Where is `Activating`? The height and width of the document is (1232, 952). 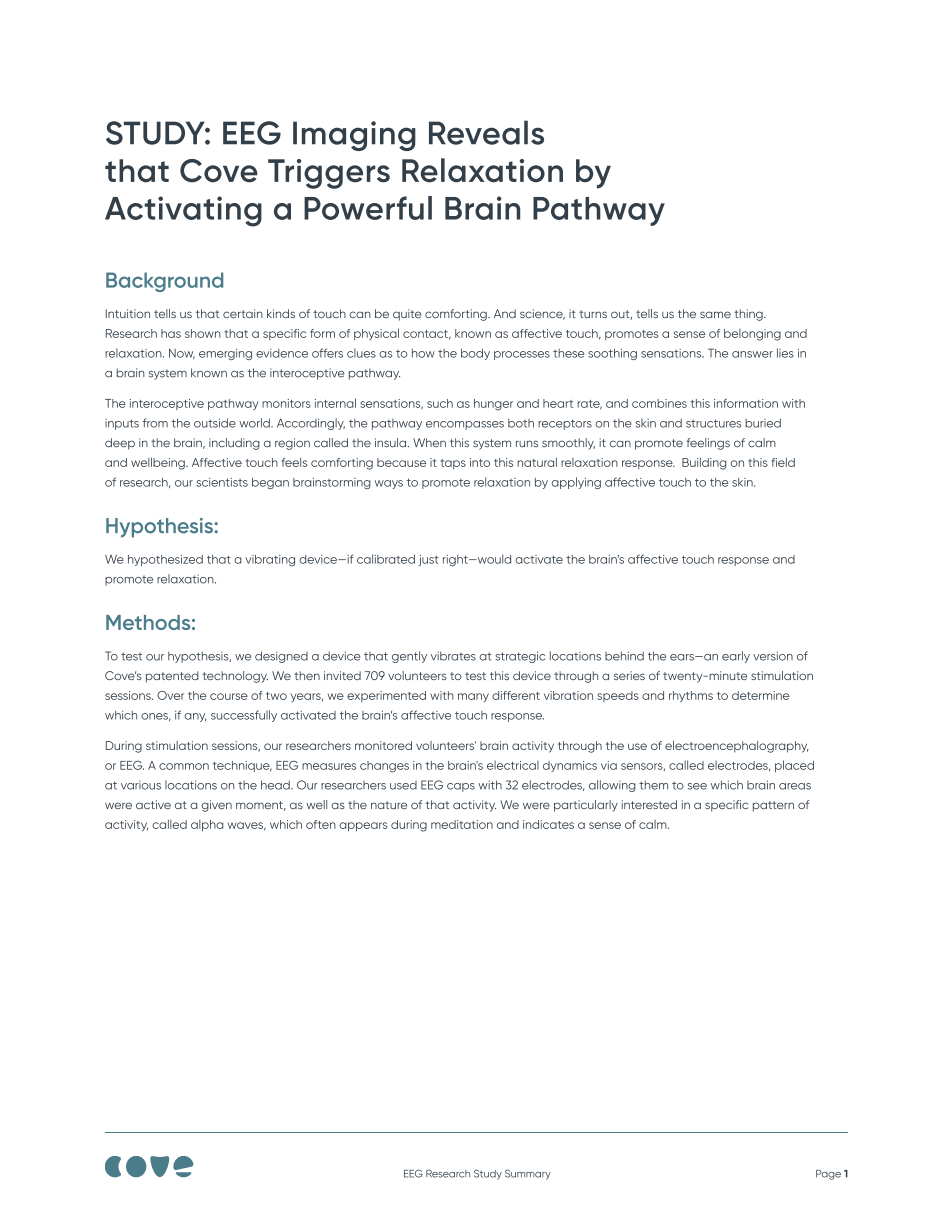
Activating is located at coordinates (183, 211).
